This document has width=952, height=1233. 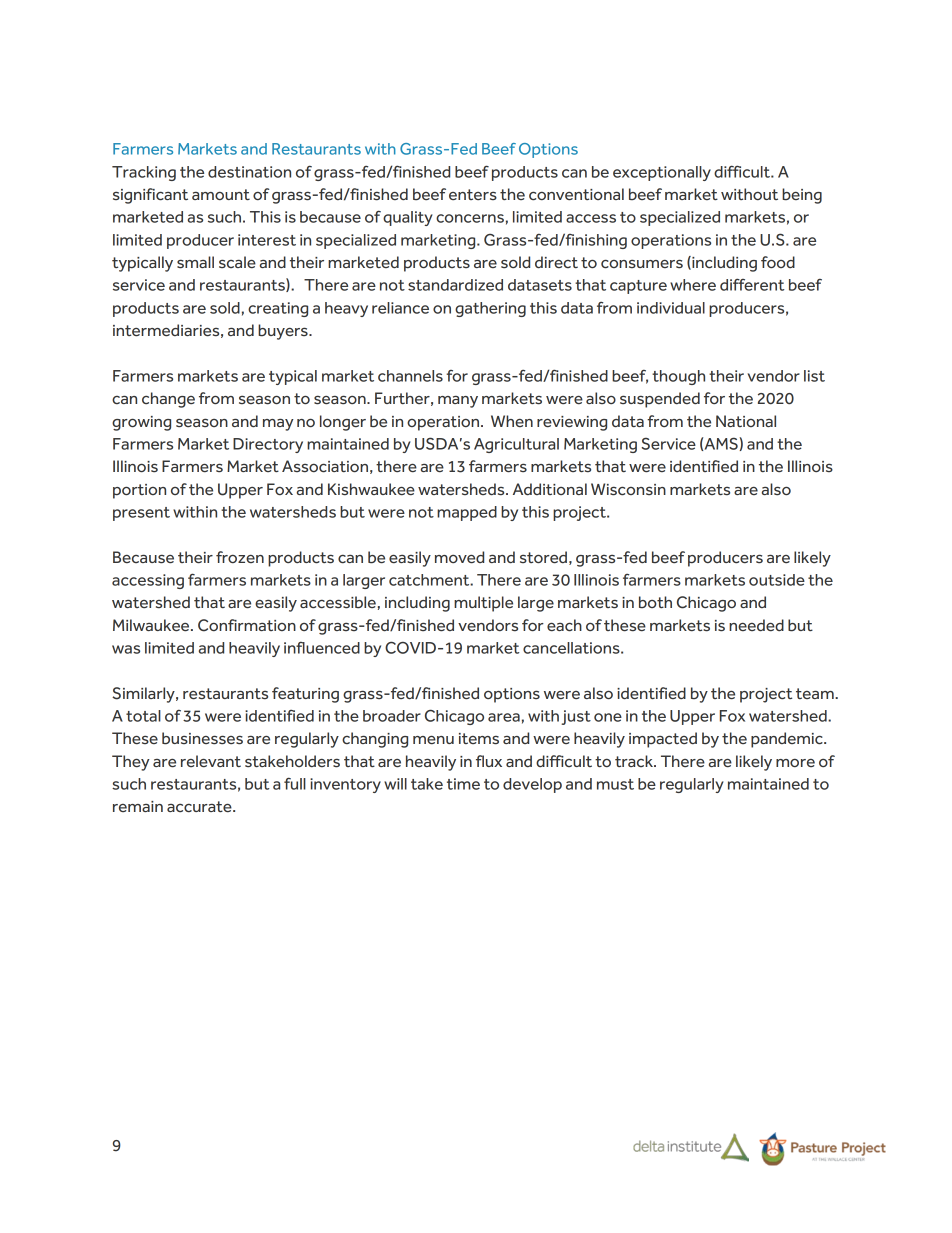 What do you see at coordinates (802, 196) in the document?
I see `being` at bounding box center [802, 196].
